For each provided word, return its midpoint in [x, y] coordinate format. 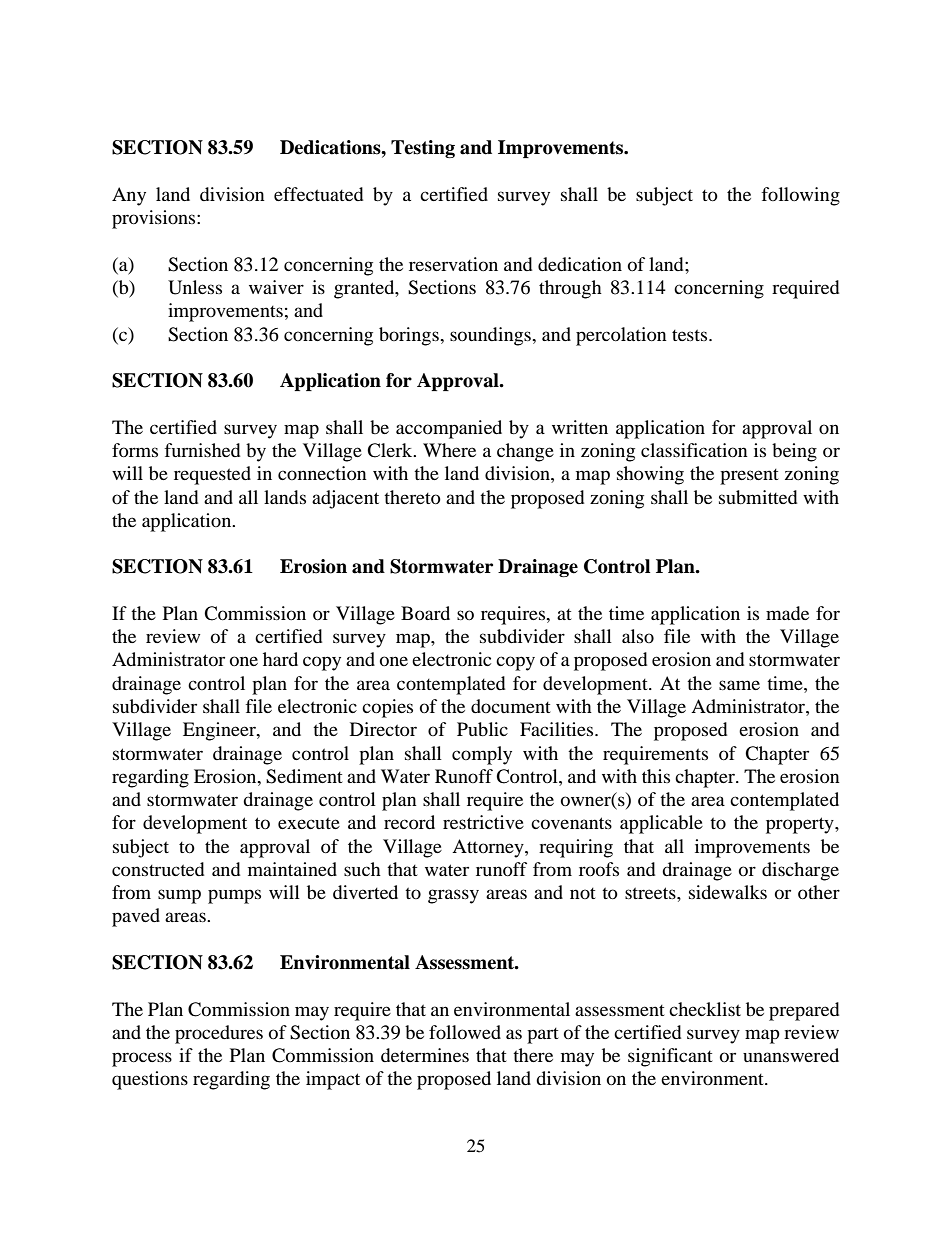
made [787, 613]
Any [129, 196]
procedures [219, 1034]
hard [280, 659]
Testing [423, 149]
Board [425, 613]
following [800, 196]
